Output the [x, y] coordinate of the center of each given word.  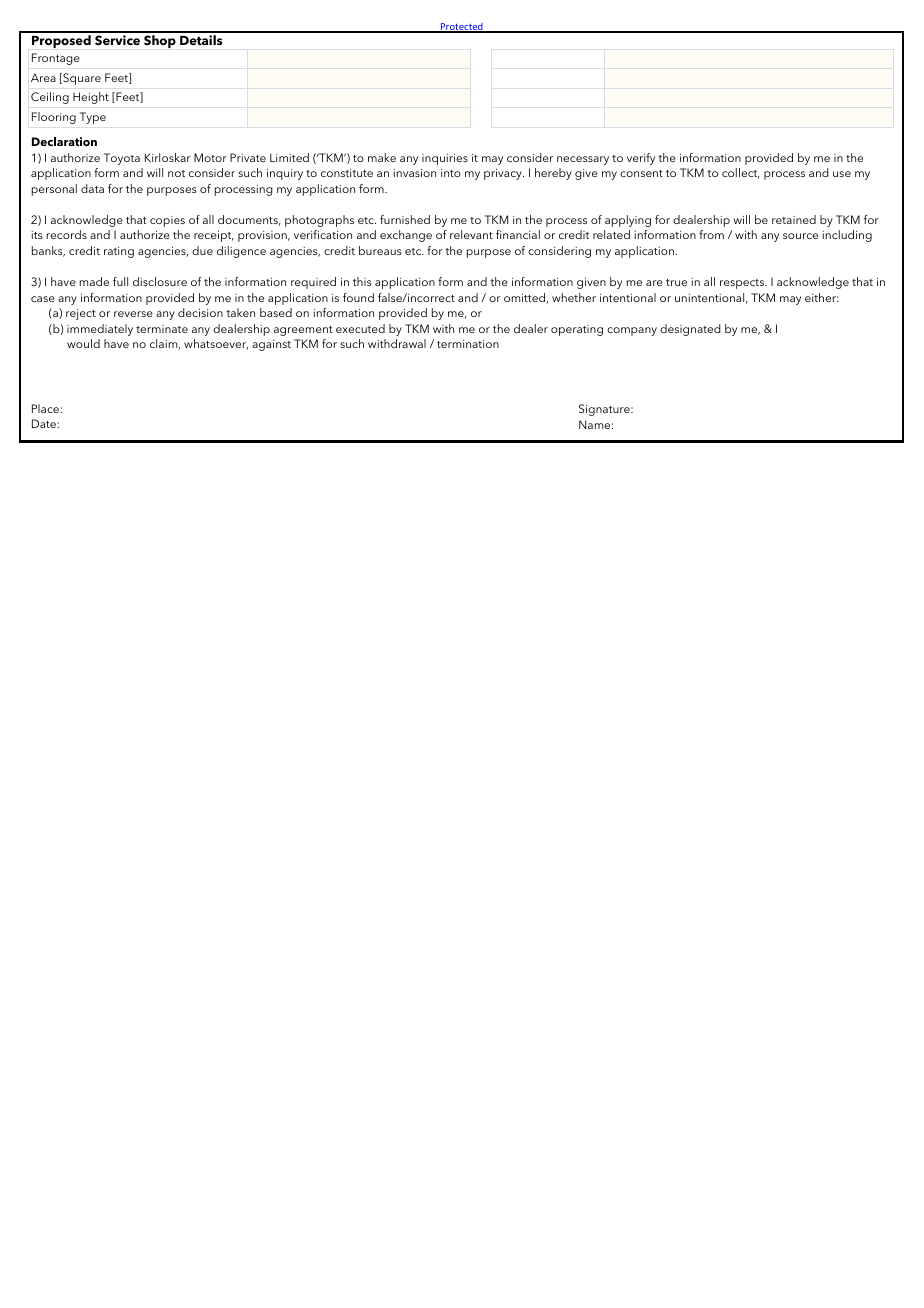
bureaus [380, 250]
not [176, 173]
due [202, 250]
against [271, 345]
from [711, 234]
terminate [162, 329]
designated [690, 330]
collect [741, 173]
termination [468, 344]
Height [91, 98]
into [451, 173]
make [382, 157]
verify [641, 159]
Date [45, 423]
